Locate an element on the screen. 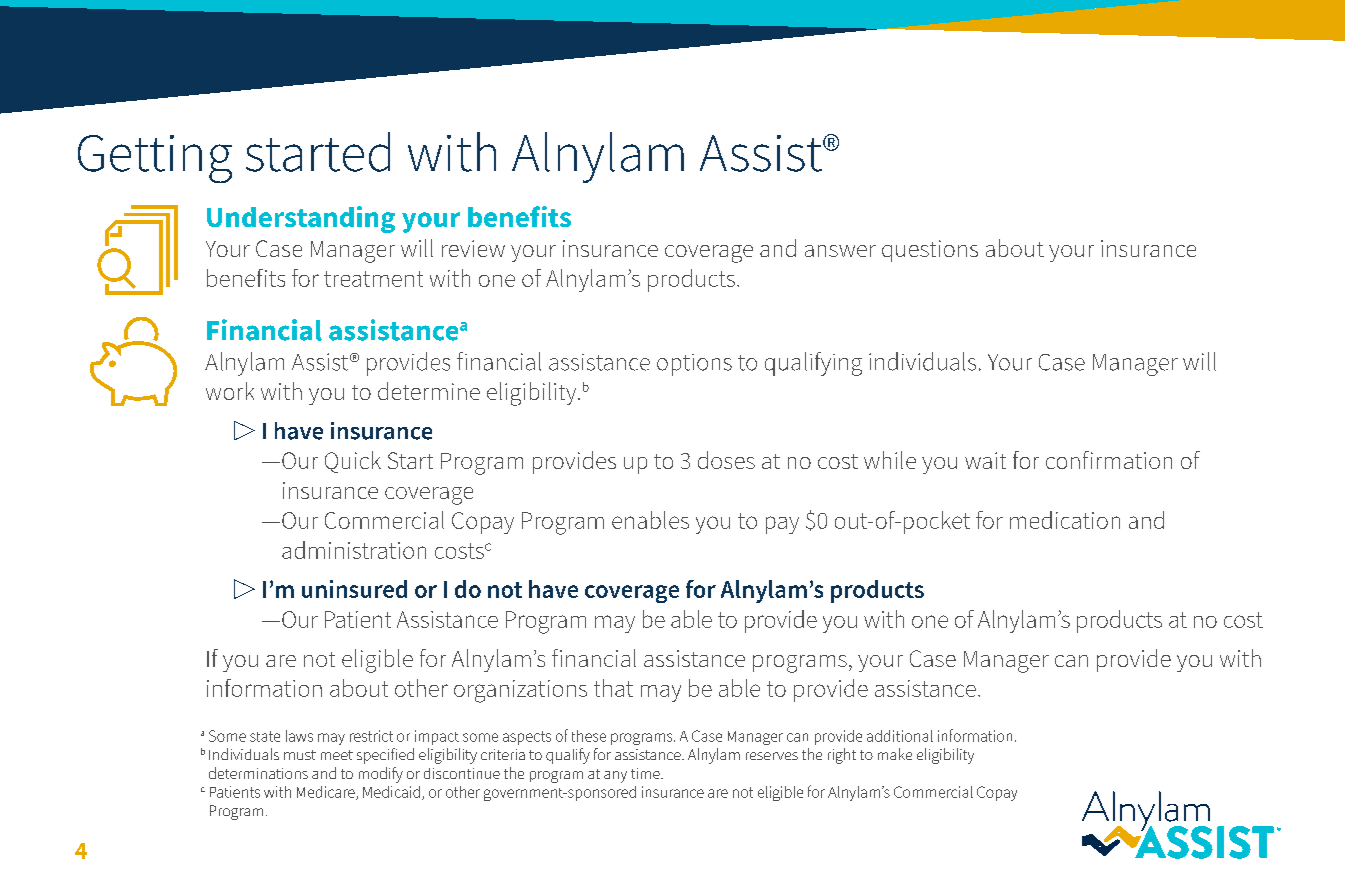  questions is located at coordinates (930, 251).
